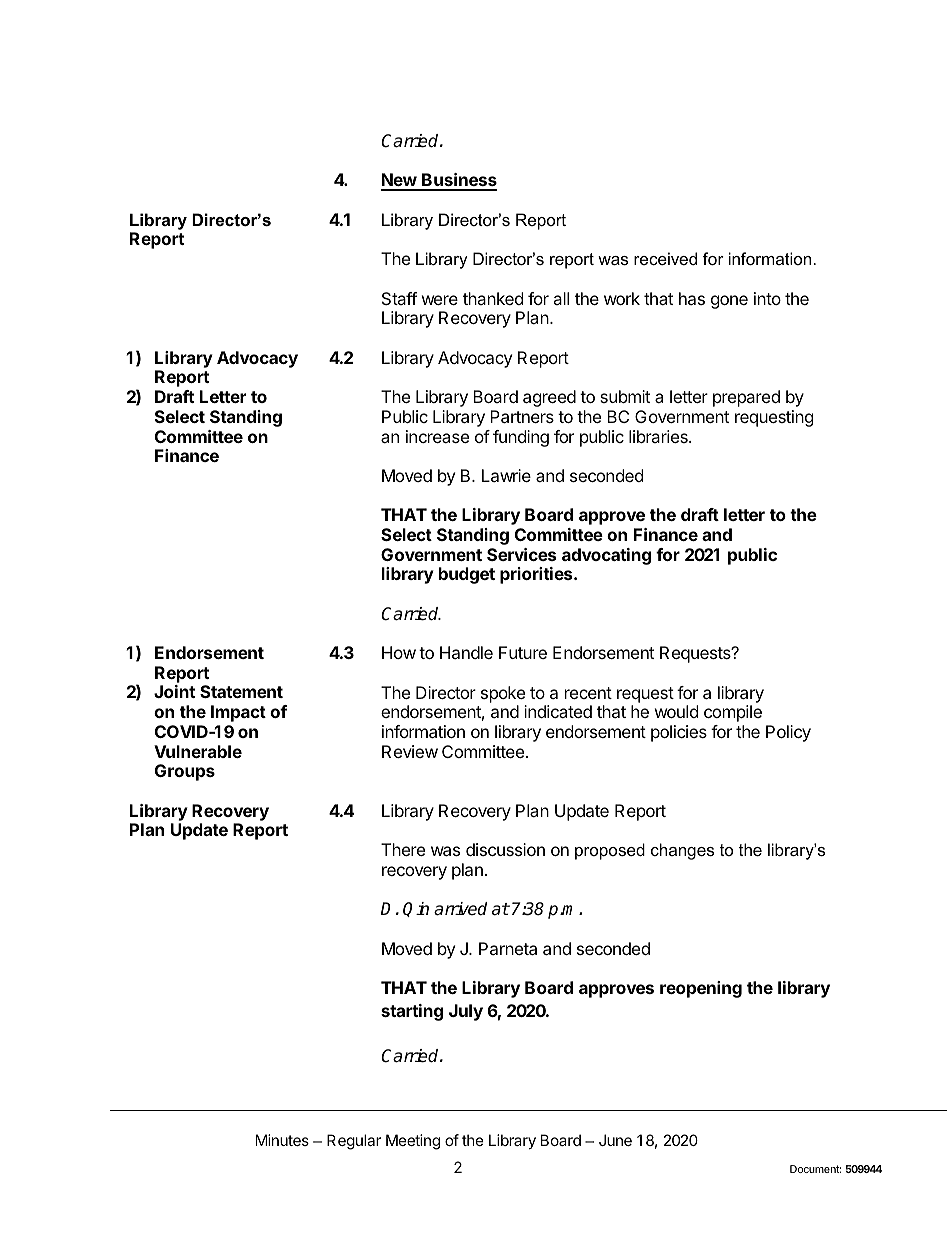  I want to click on Meeting, so click(413, 1142).
